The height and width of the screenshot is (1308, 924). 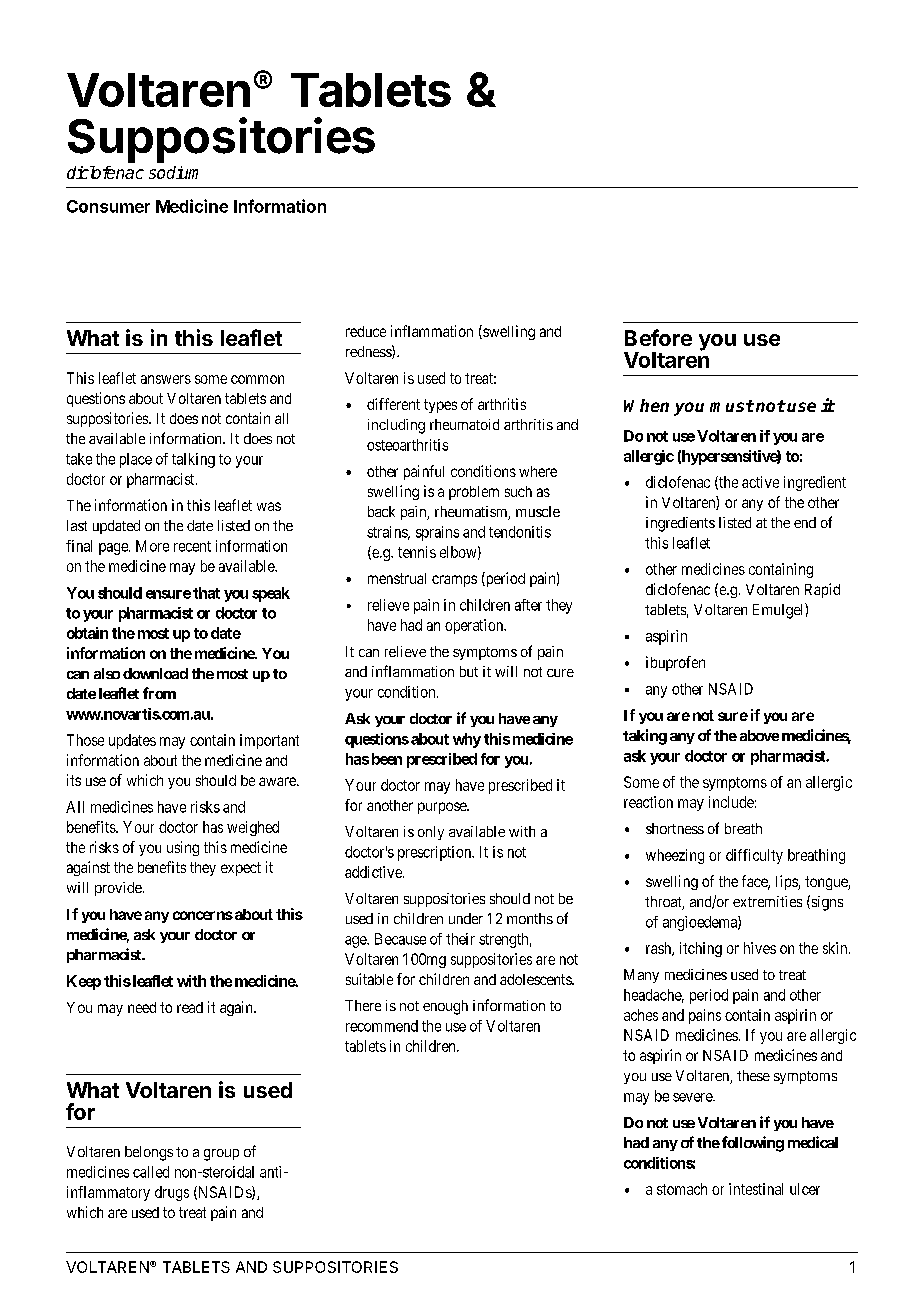 What do you see at coordinates (166, 379) in the screenshot?
I see `answers` at bounding box center [166, 379].
